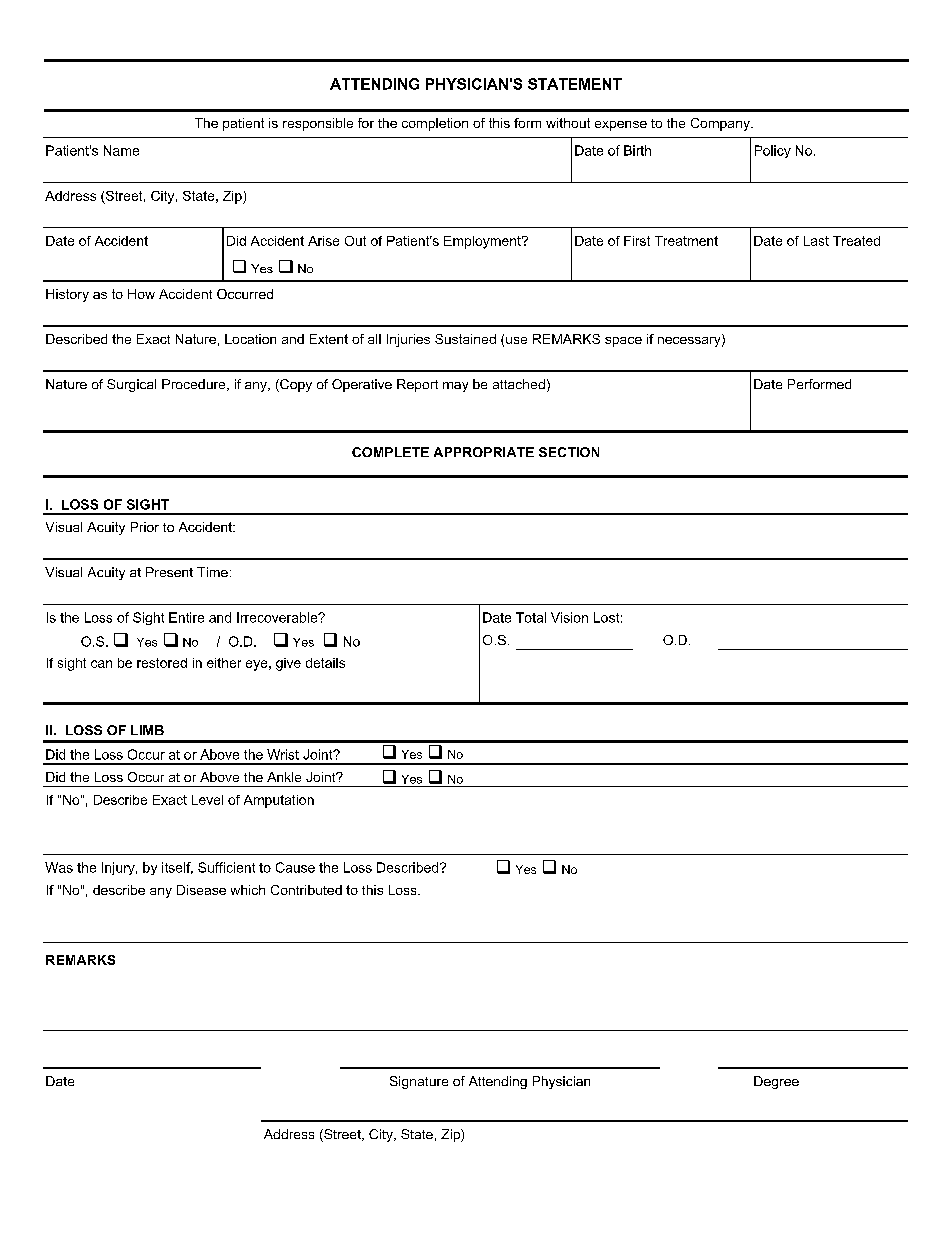 This document has height=1233, width=952. Describe the element at coordinates (201, 890) in the document. I see `Disease` at that location.
